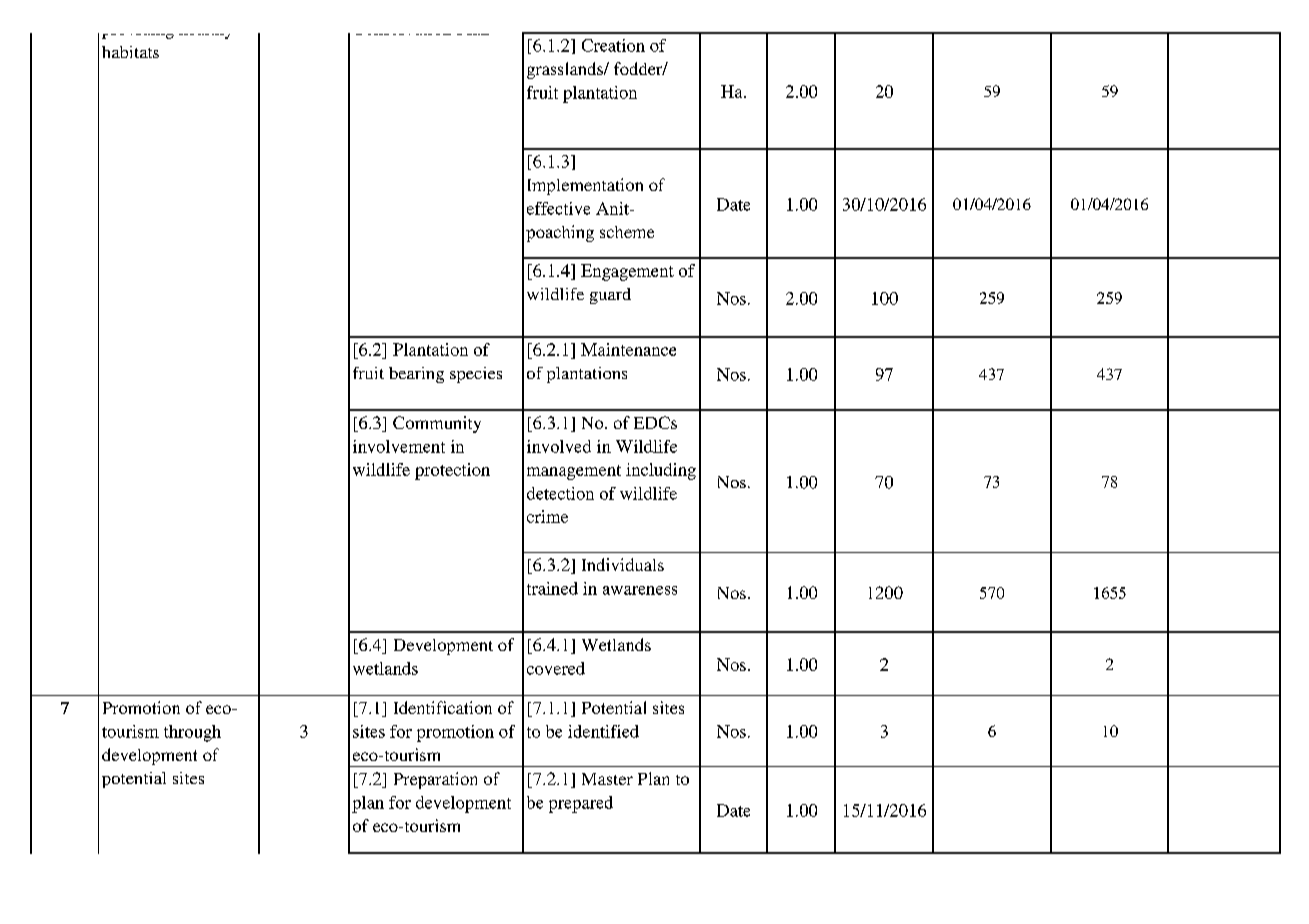 This screenshot has height=924, width=1309. Describe the element at coordinates (443, 707) in the screenshot. I see `Identification` at that location.
